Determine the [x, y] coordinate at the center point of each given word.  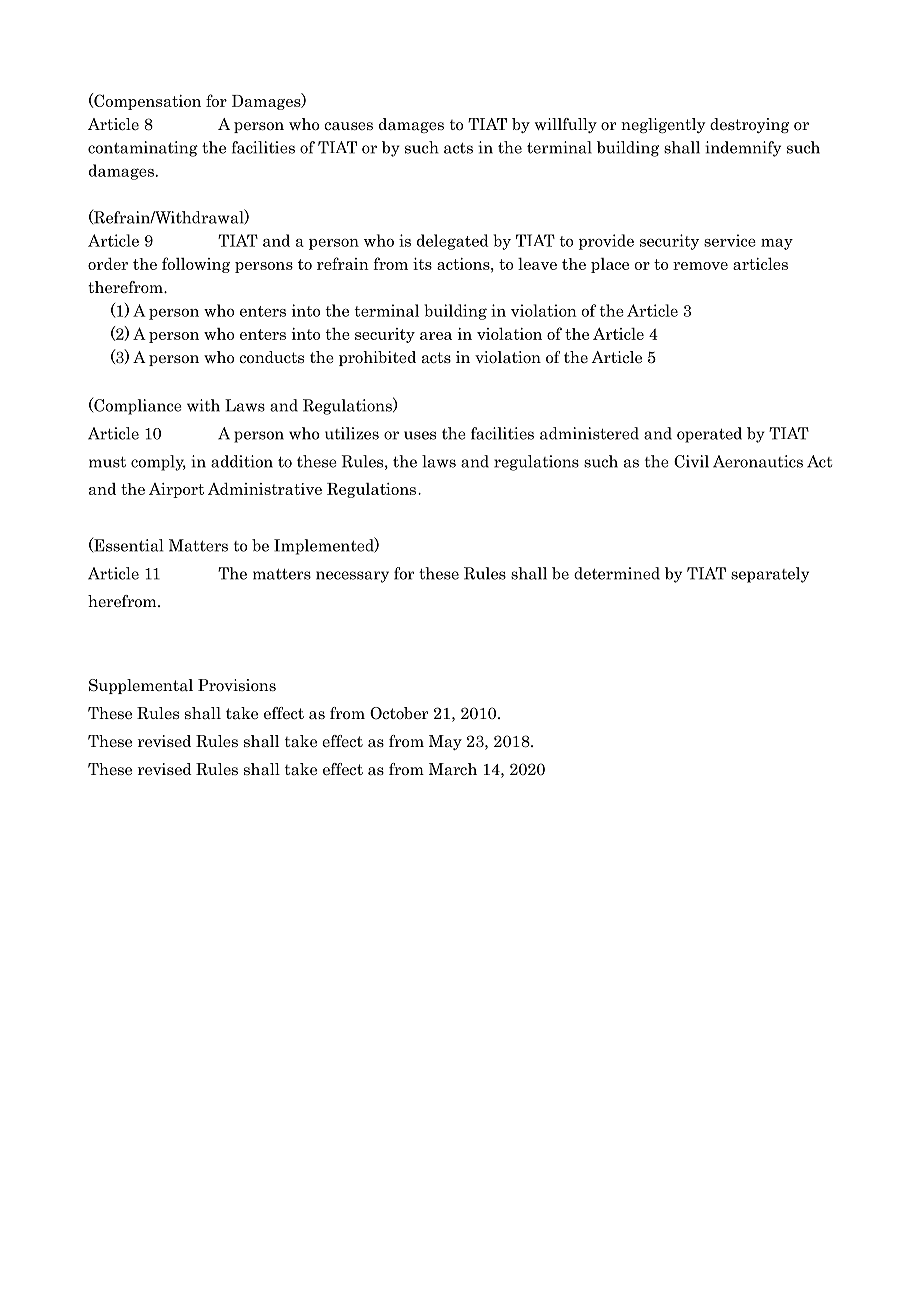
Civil [691, 461]
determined [617, 573]
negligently [663, 125]
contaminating [143, 149]
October [399, 713]
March [453, 769]
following [196, 265]
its [422, 264]
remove [700, 266]
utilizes [352, 433]
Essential [127, 545]
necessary [352, 577]
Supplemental [141, 686]
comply [158, 463]
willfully [566, 125]
